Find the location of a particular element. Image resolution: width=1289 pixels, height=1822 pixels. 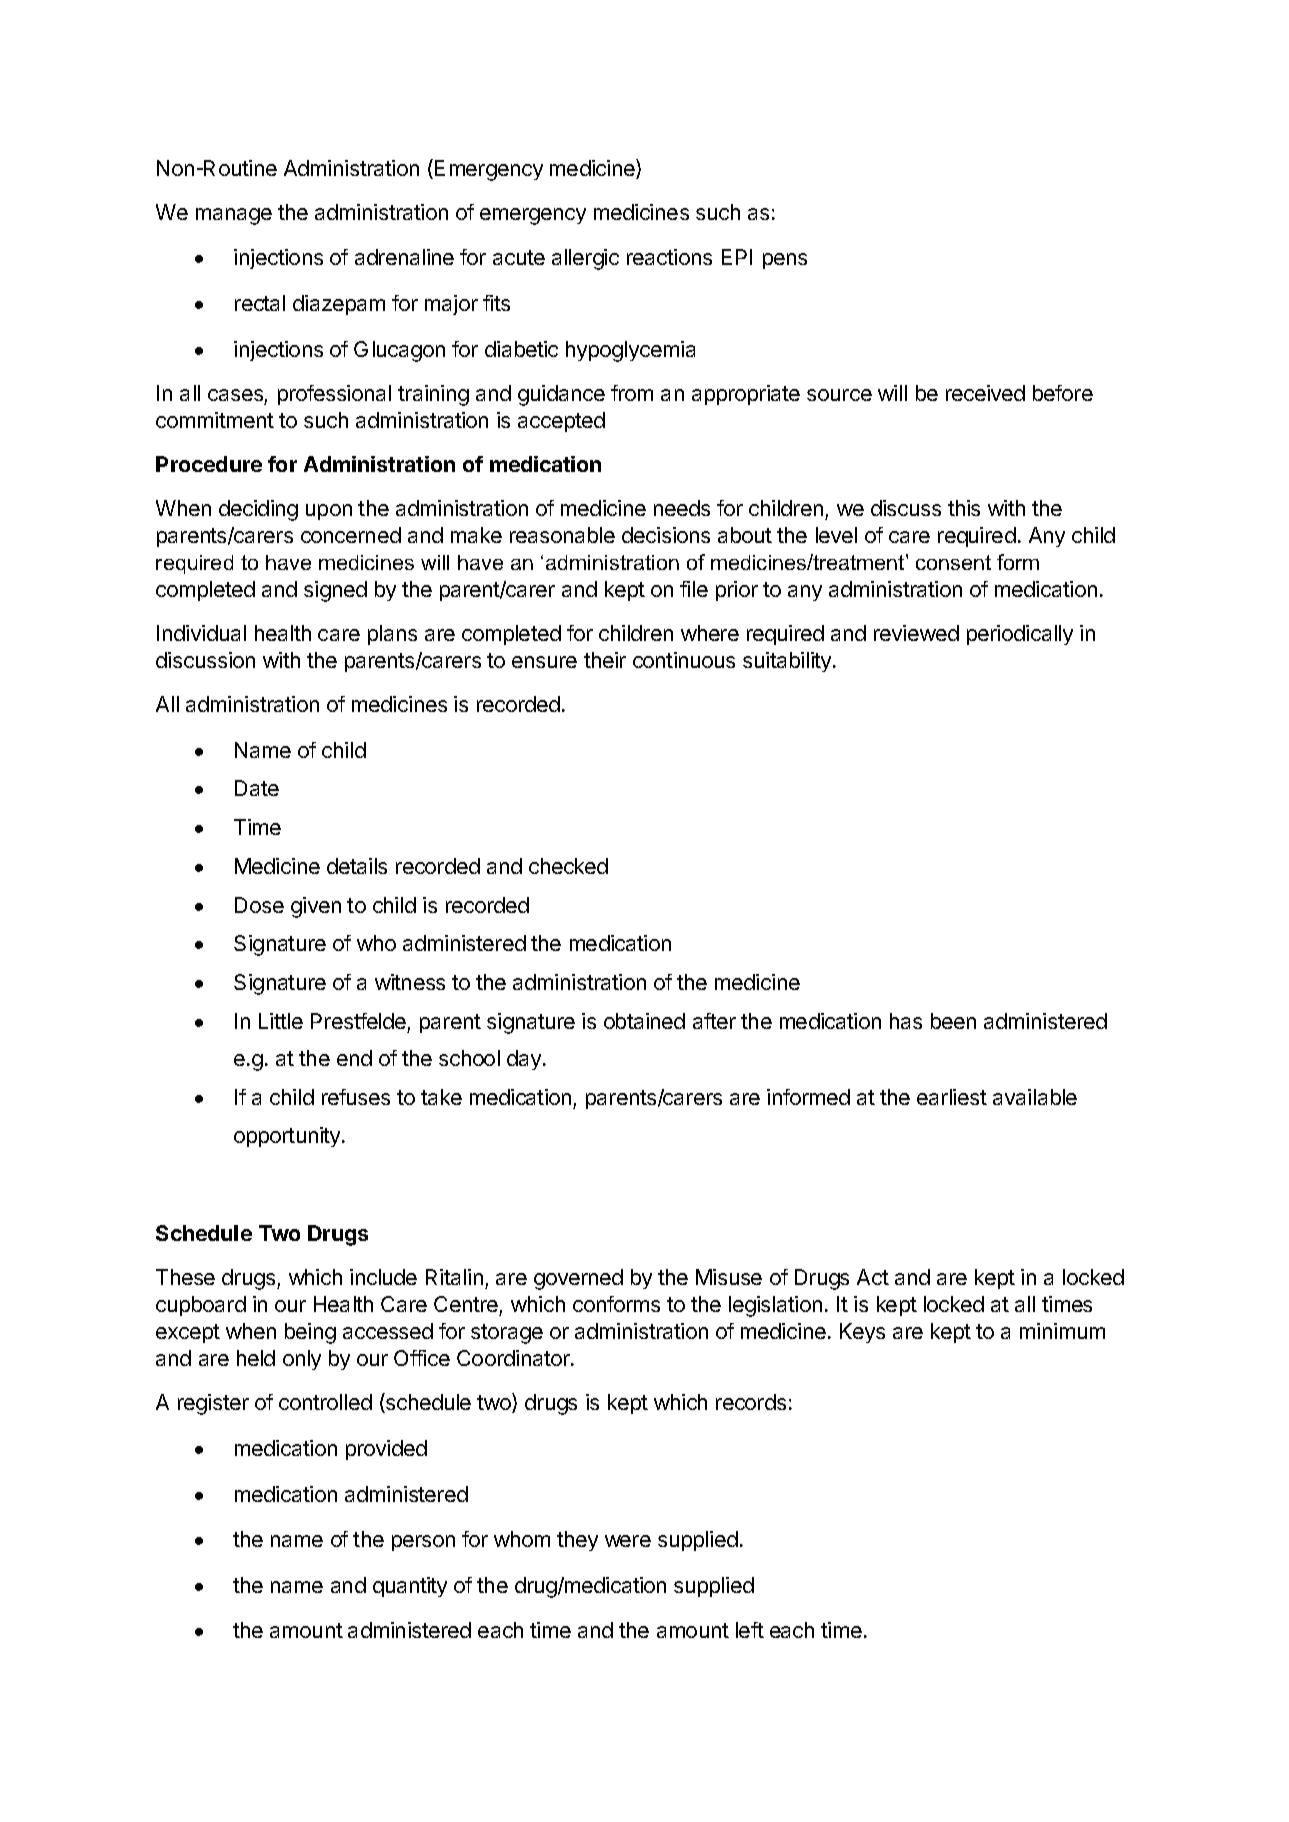

governed is located at coordinates (578, 1279).
